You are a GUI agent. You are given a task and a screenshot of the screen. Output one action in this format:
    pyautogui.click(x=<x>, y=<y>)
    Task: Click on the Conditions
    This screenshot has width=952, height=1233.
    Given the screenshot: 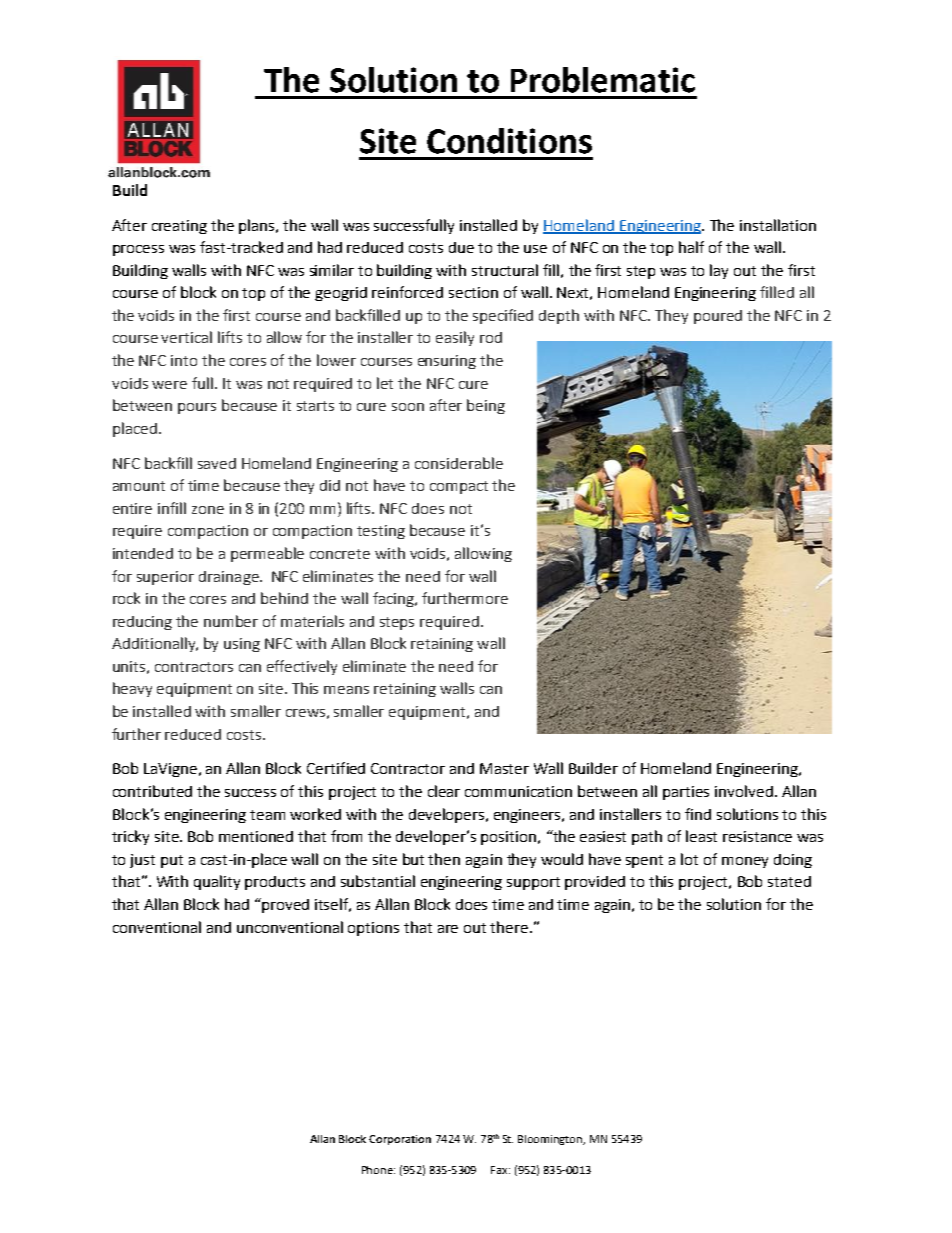 What is the action you would take?
    pyautogui.click(x=509, y=141)
